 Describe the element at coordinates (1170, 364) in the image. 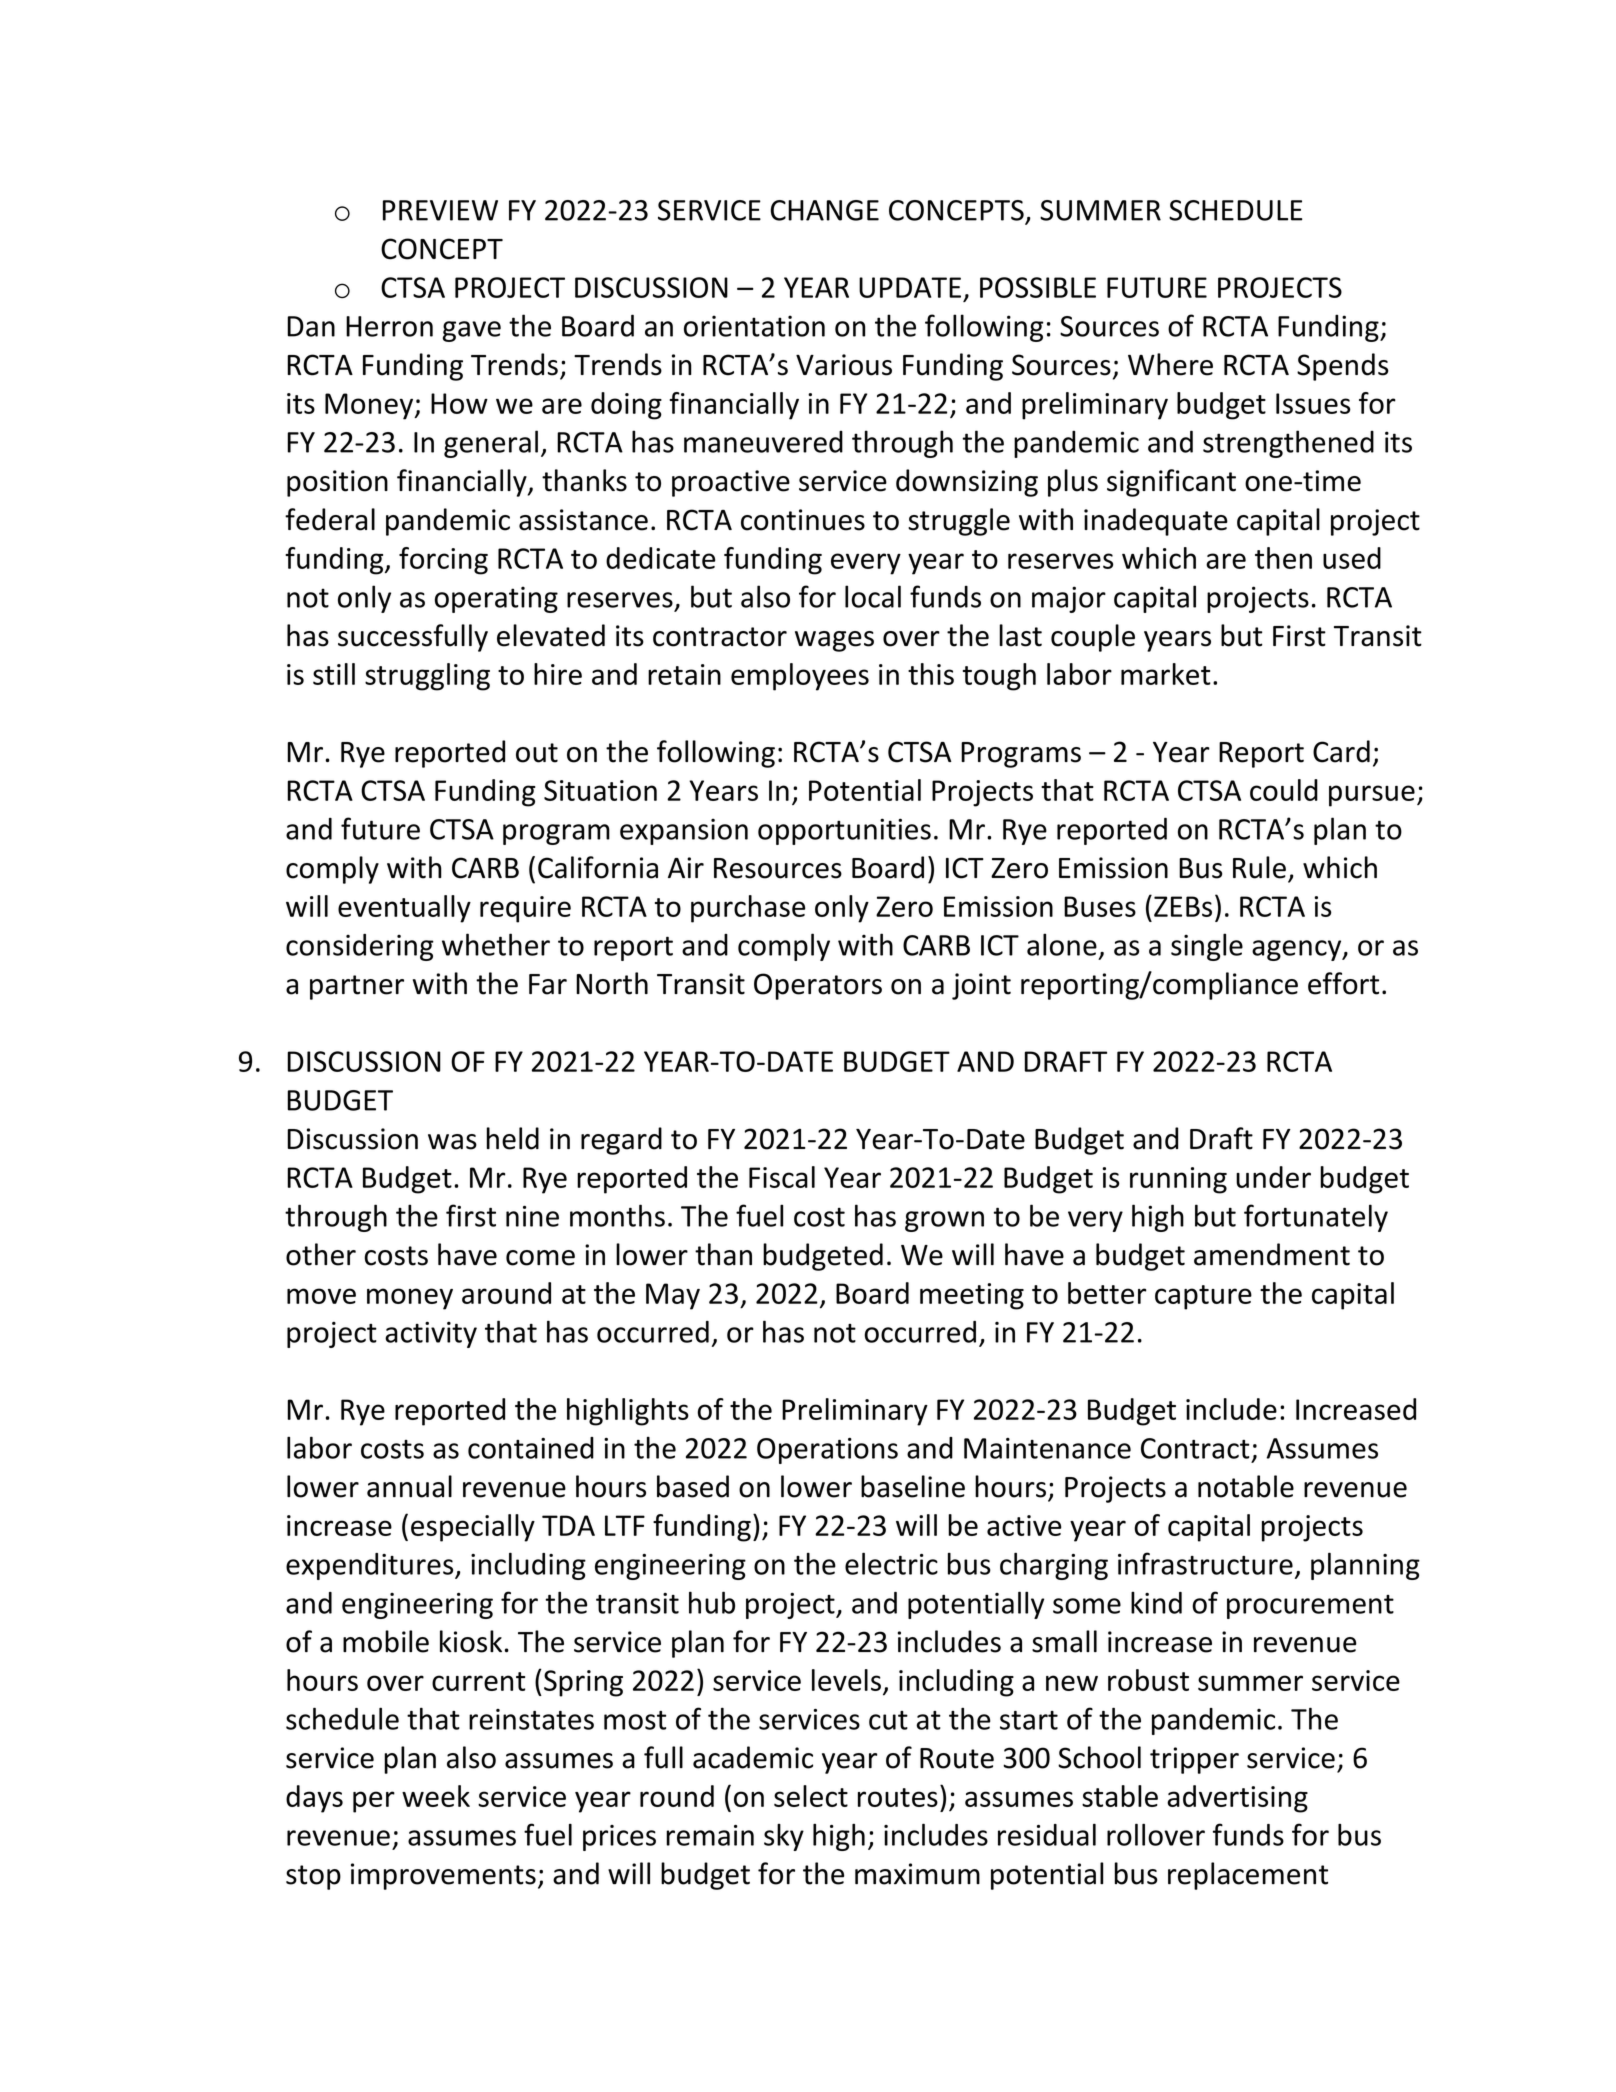

I see `Where` at that location.
